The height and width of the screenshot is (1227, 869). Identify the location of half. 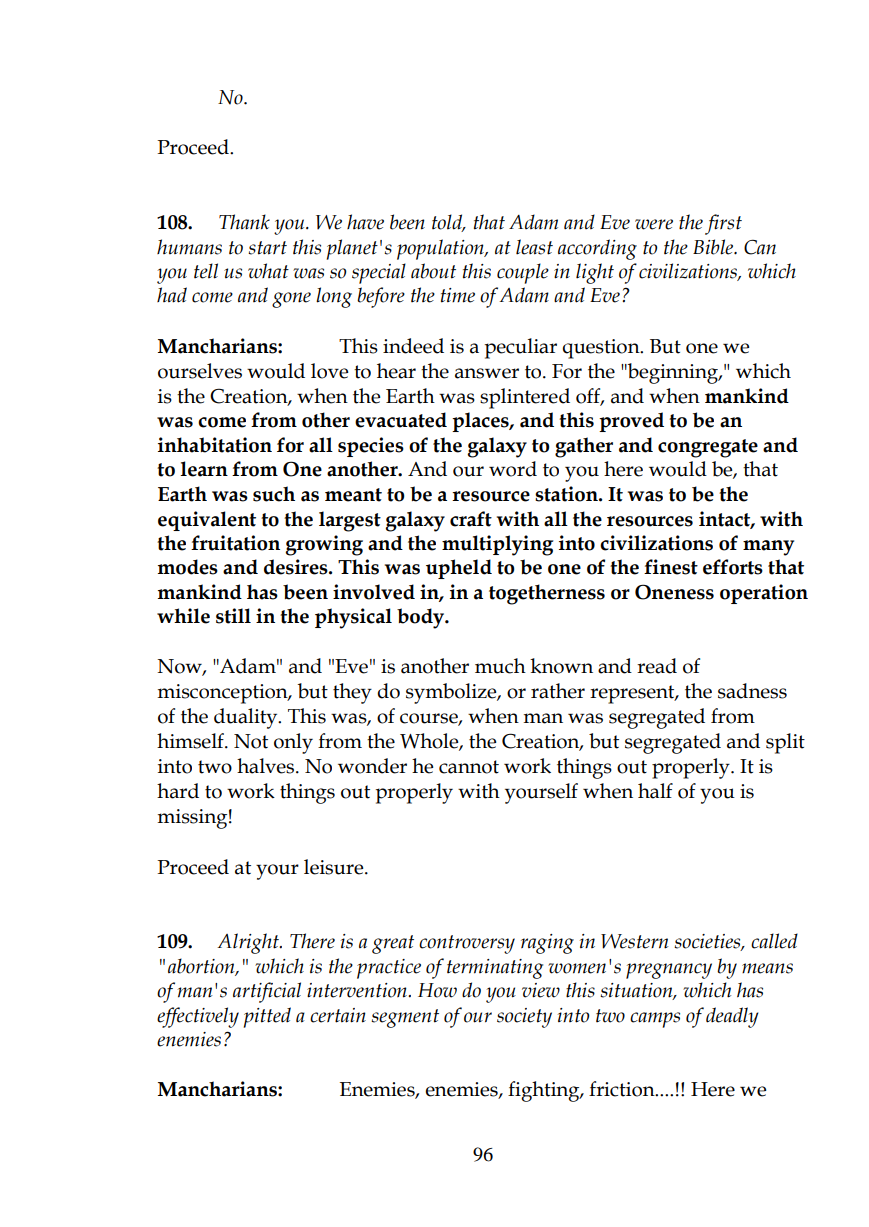
(655, 791).
